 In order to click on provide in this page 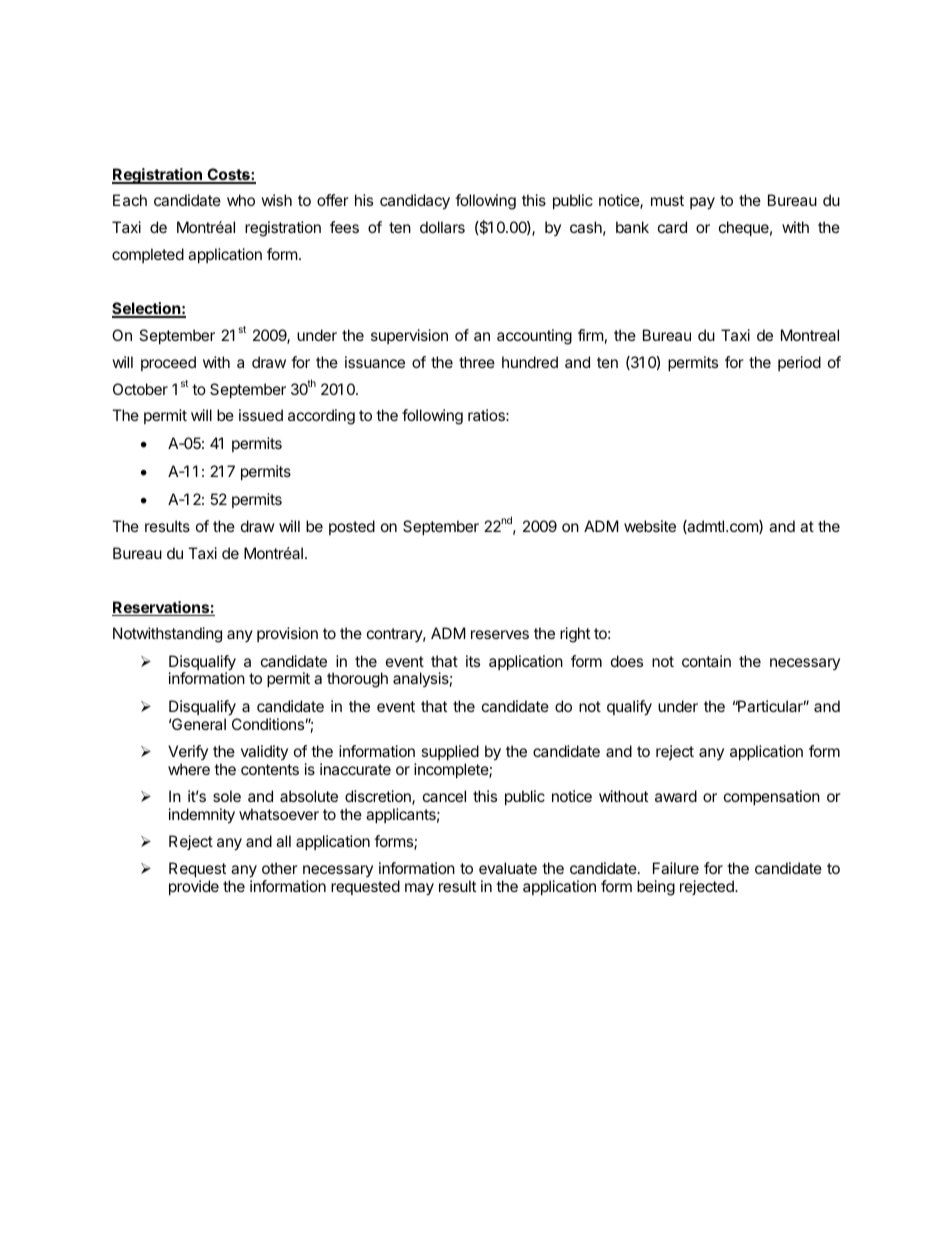, I will do `click(194, 887)`.
